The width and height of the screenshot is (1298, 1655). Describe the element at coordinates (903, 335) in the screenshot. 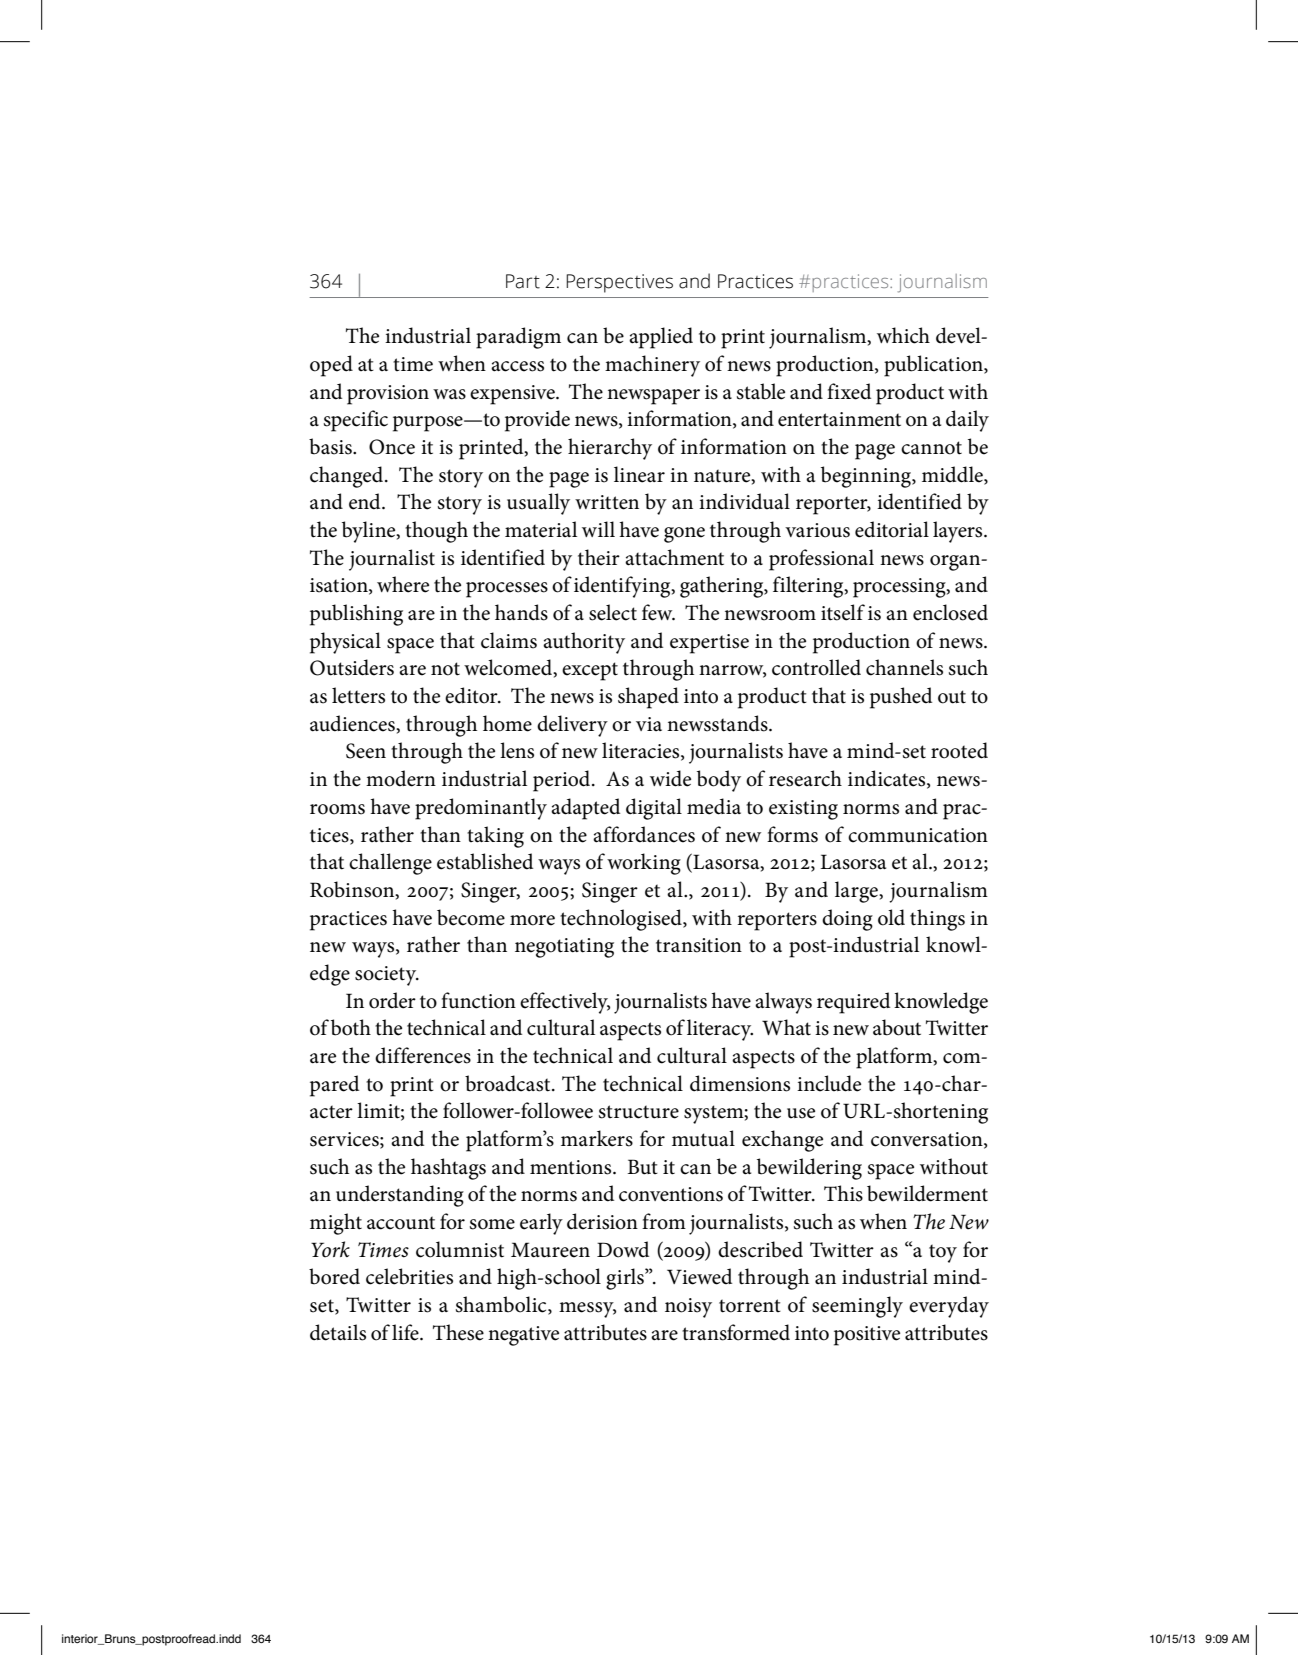

I see `which` at that location.
